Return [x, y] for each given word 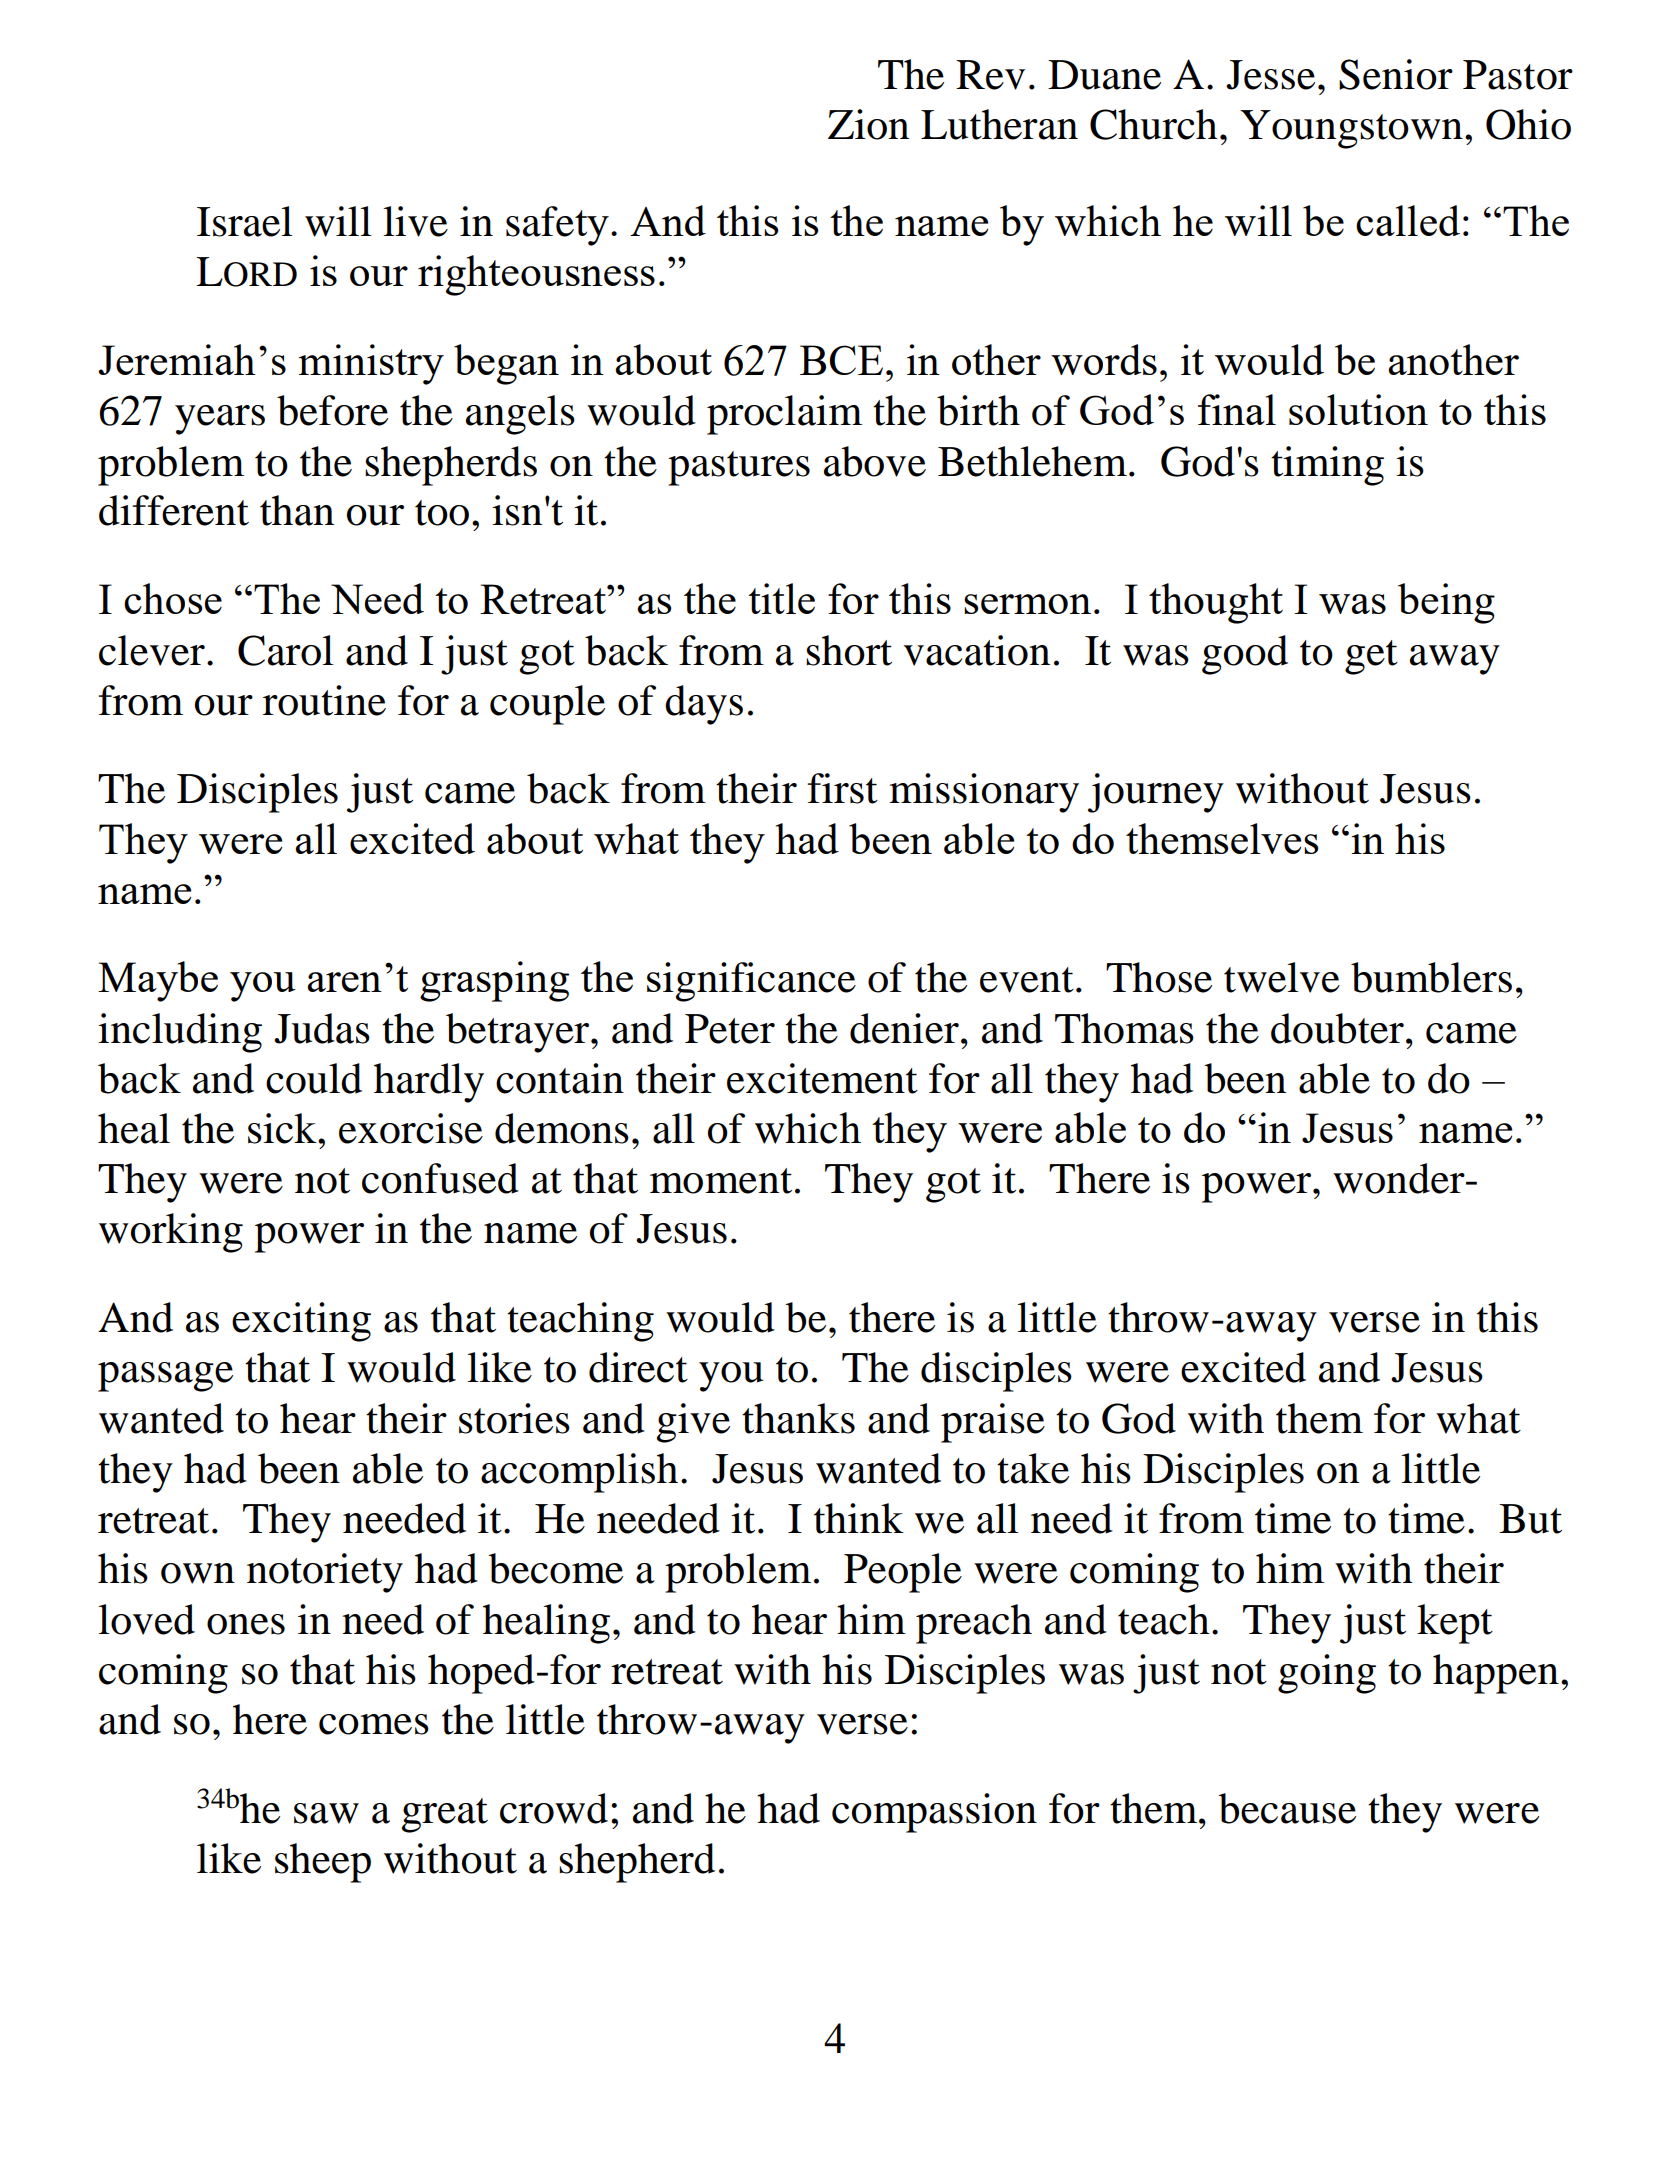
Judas [322, 1028]
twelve [1282, 977]
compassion [934, 1813]
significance [751, 982]
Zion [868, 124]
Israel [245, 221]
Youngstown [1351, 129]
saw [326, 1813]
